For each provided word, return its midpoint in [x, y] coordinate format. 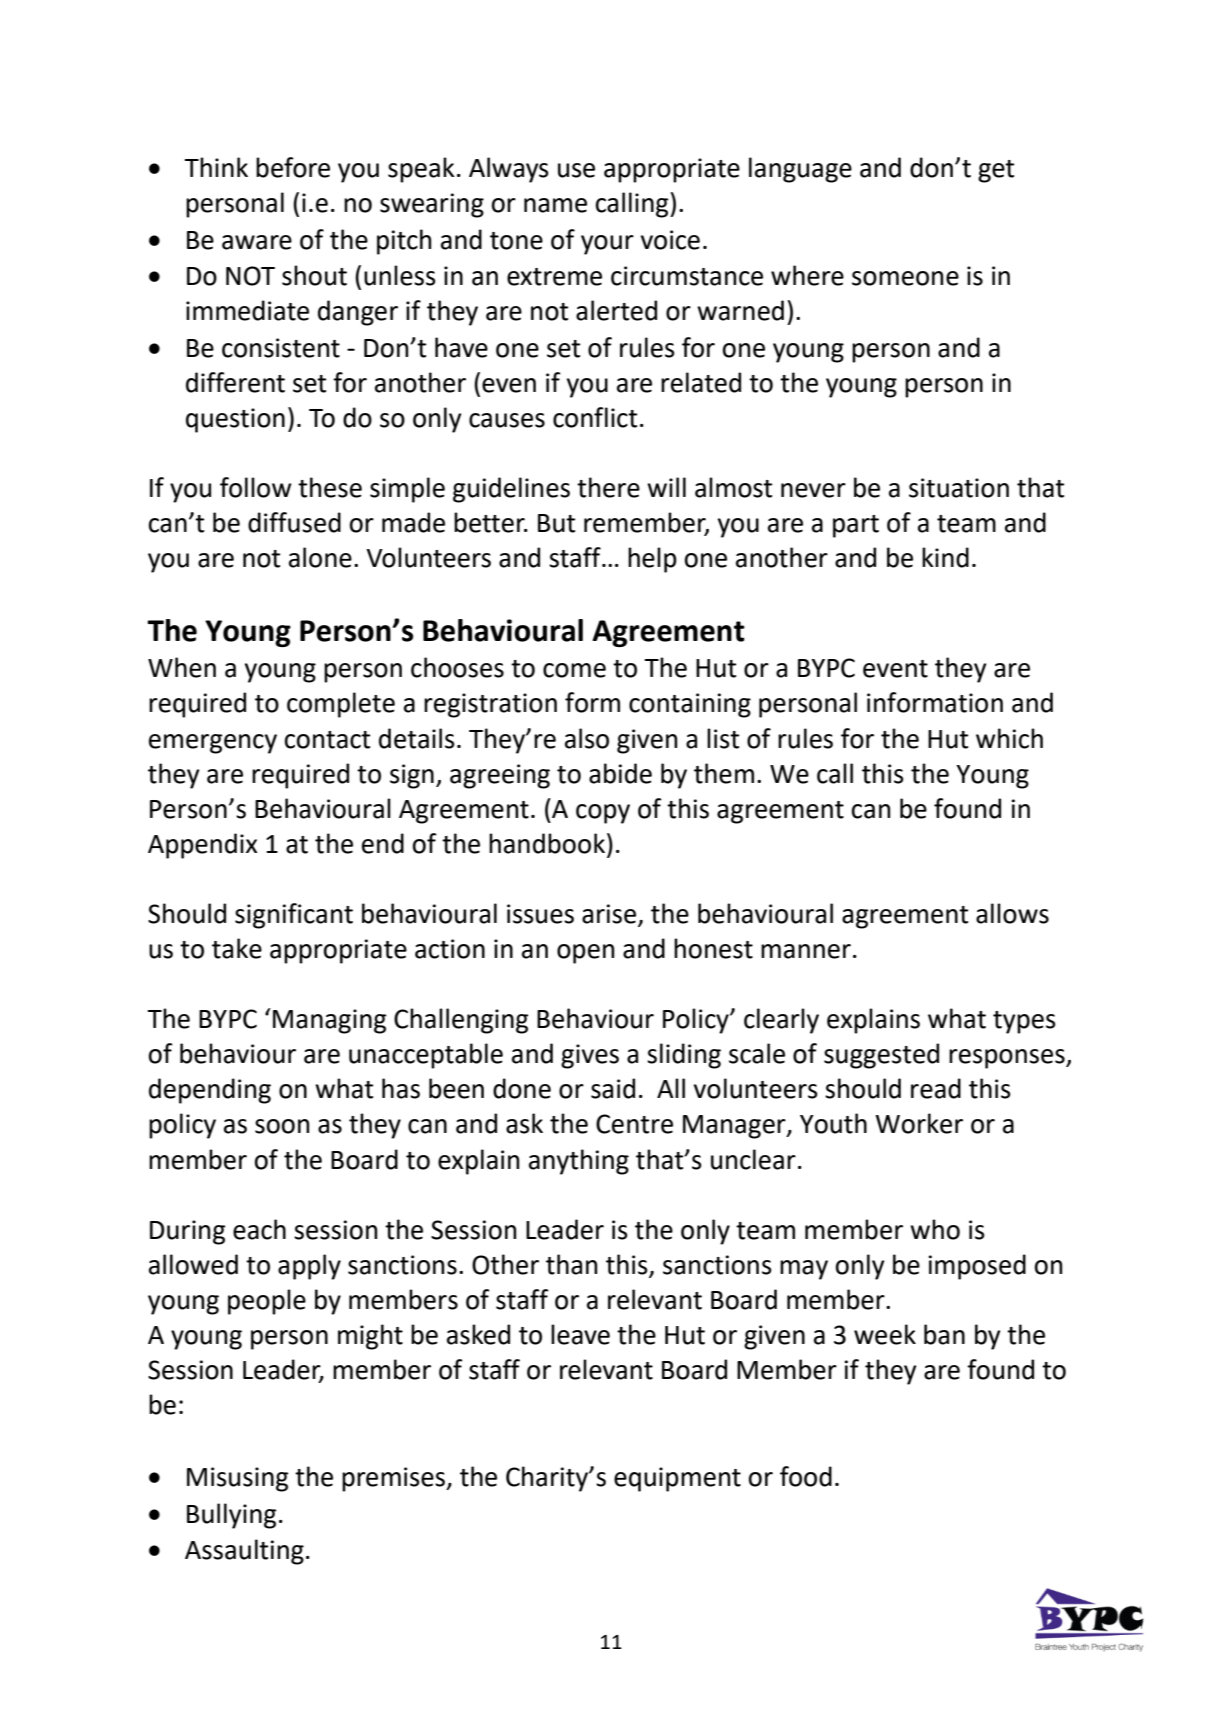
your [607, 245]
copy [603, 814]
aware [257, 242]
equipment [677, 1479]
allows [1012, 913]
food [806, 1476]
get [996, 171]
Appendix [203, 846]
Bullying [231, 1516]
